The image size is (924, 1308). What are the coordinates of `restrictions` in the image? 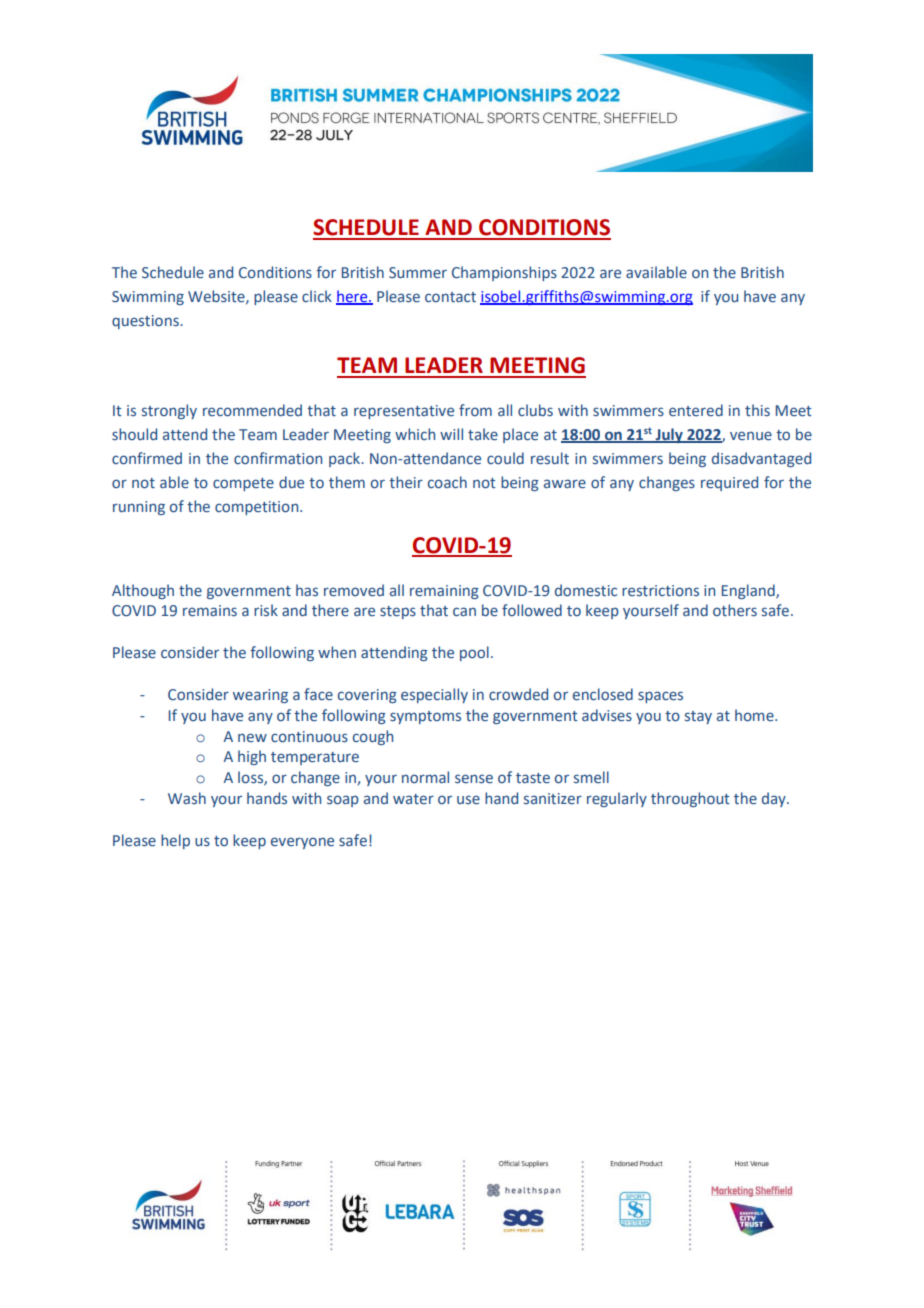 It's located at (660, 590).
